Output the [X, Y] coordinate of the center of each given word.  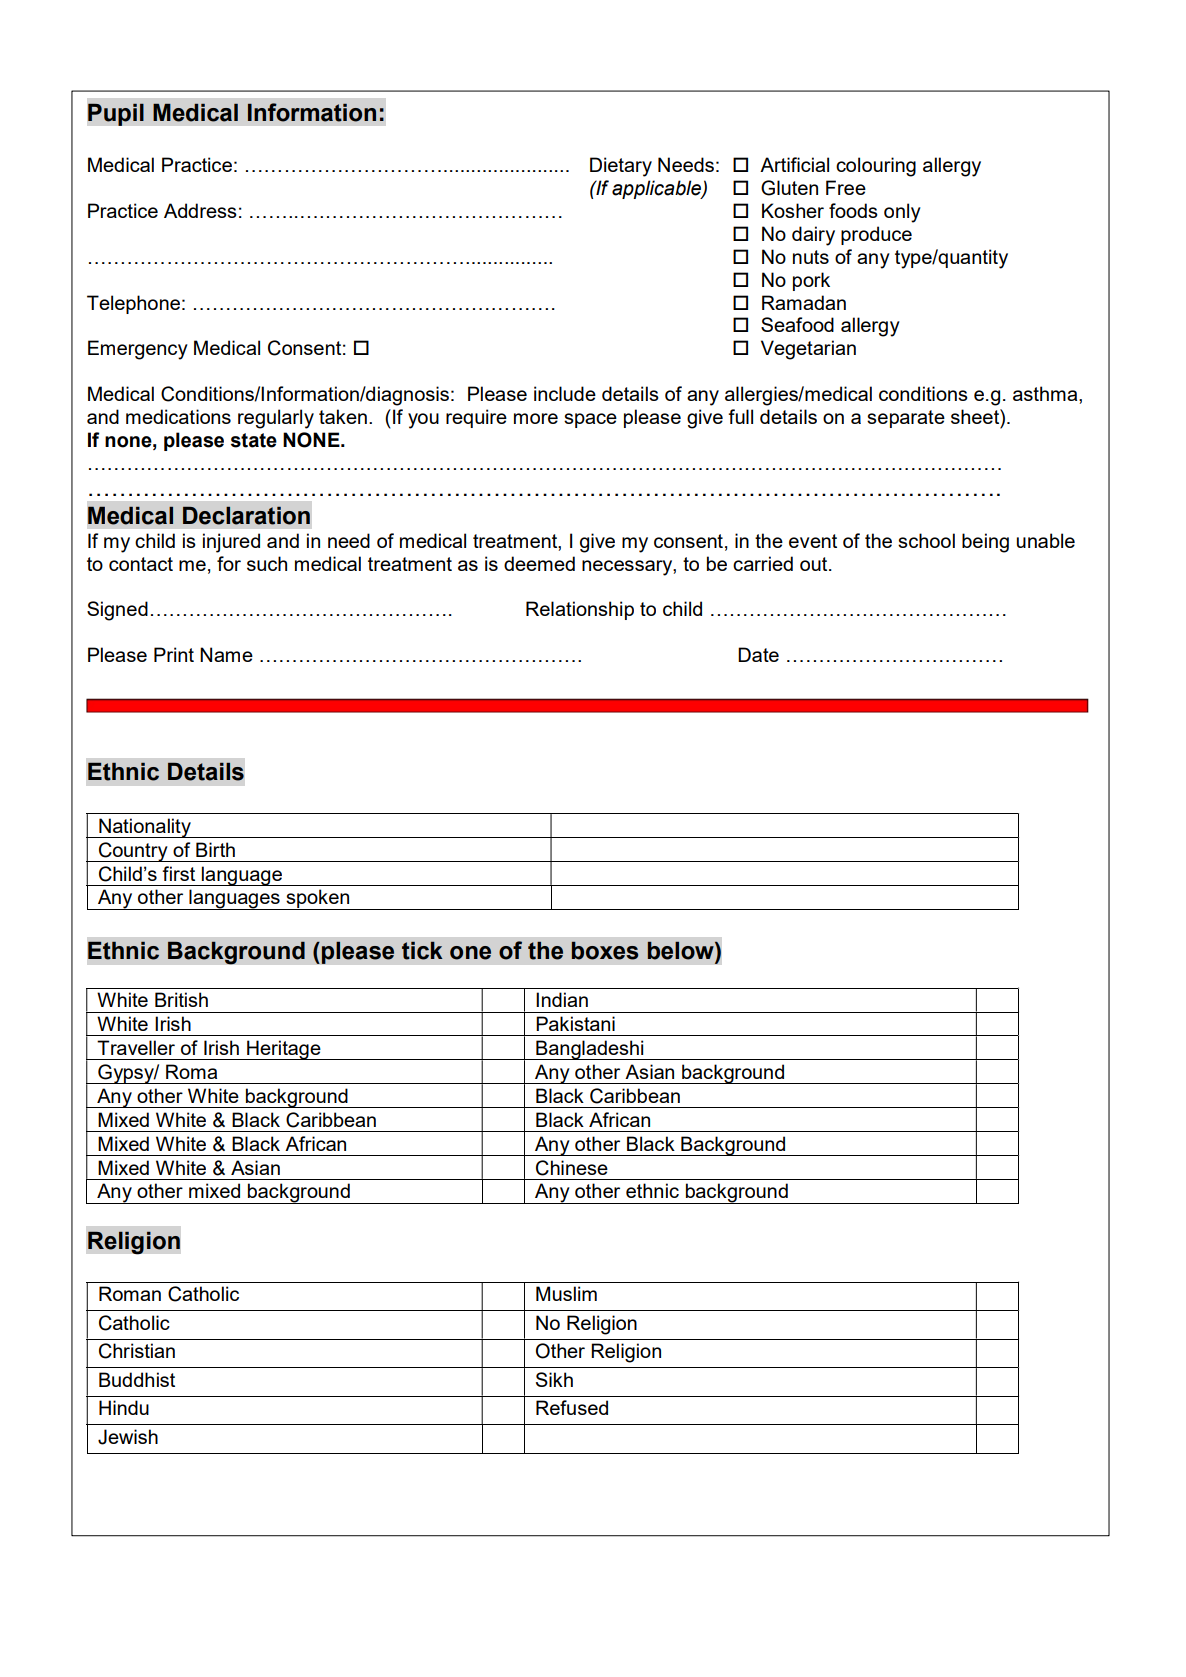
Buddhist [137, 1379]
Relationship [580, 610]
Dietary [621, 167]
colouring [876, 167]
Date [758, 654]
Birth [215, 849]
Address [200, 210]
